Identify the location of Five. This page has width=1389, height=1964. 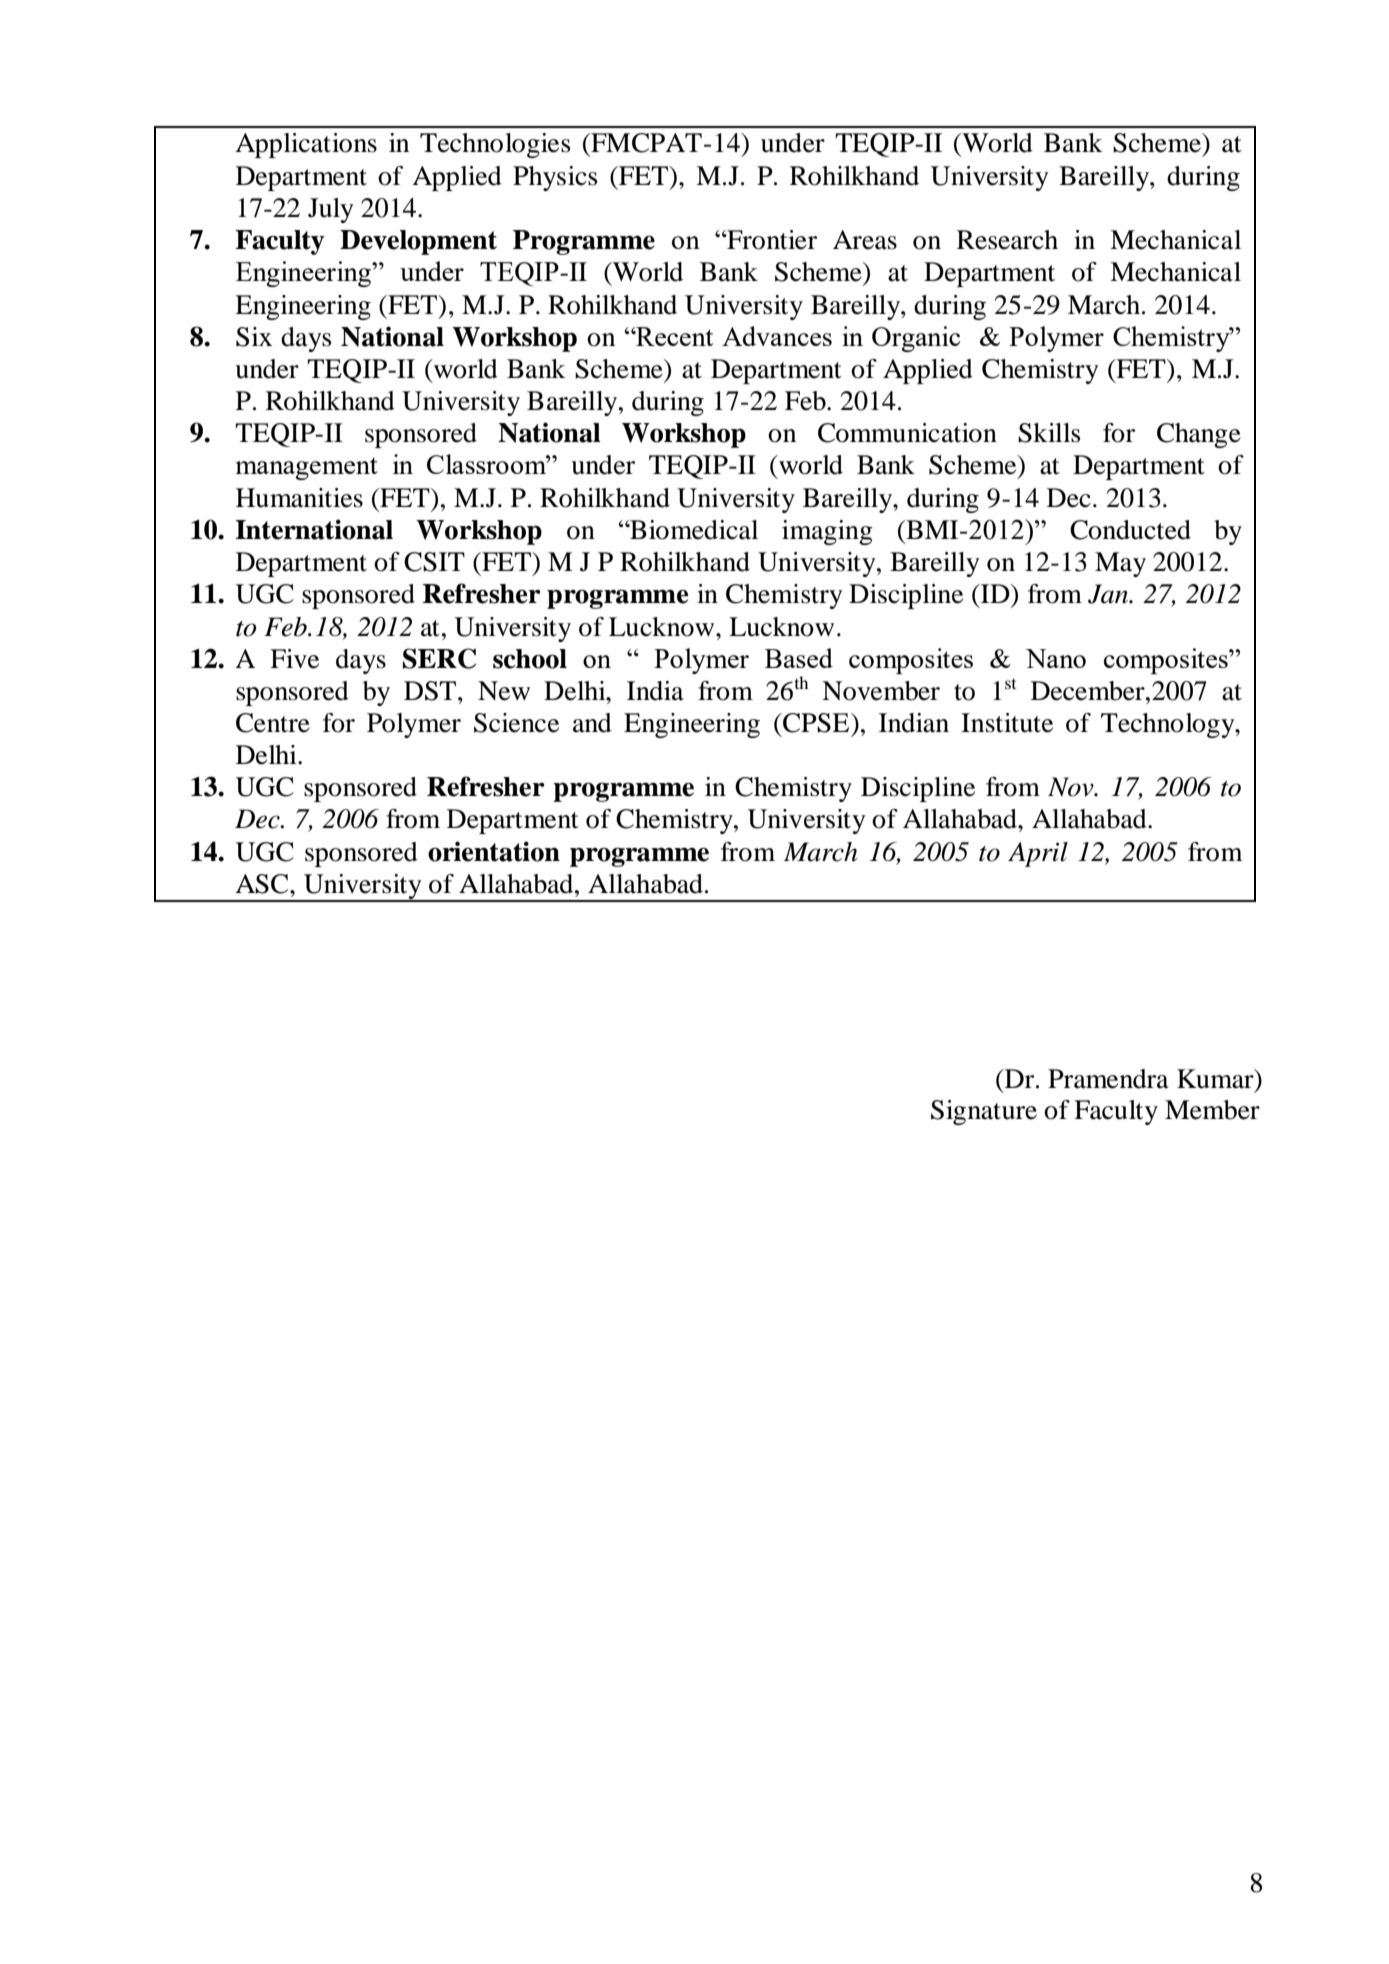
(294, 659).
